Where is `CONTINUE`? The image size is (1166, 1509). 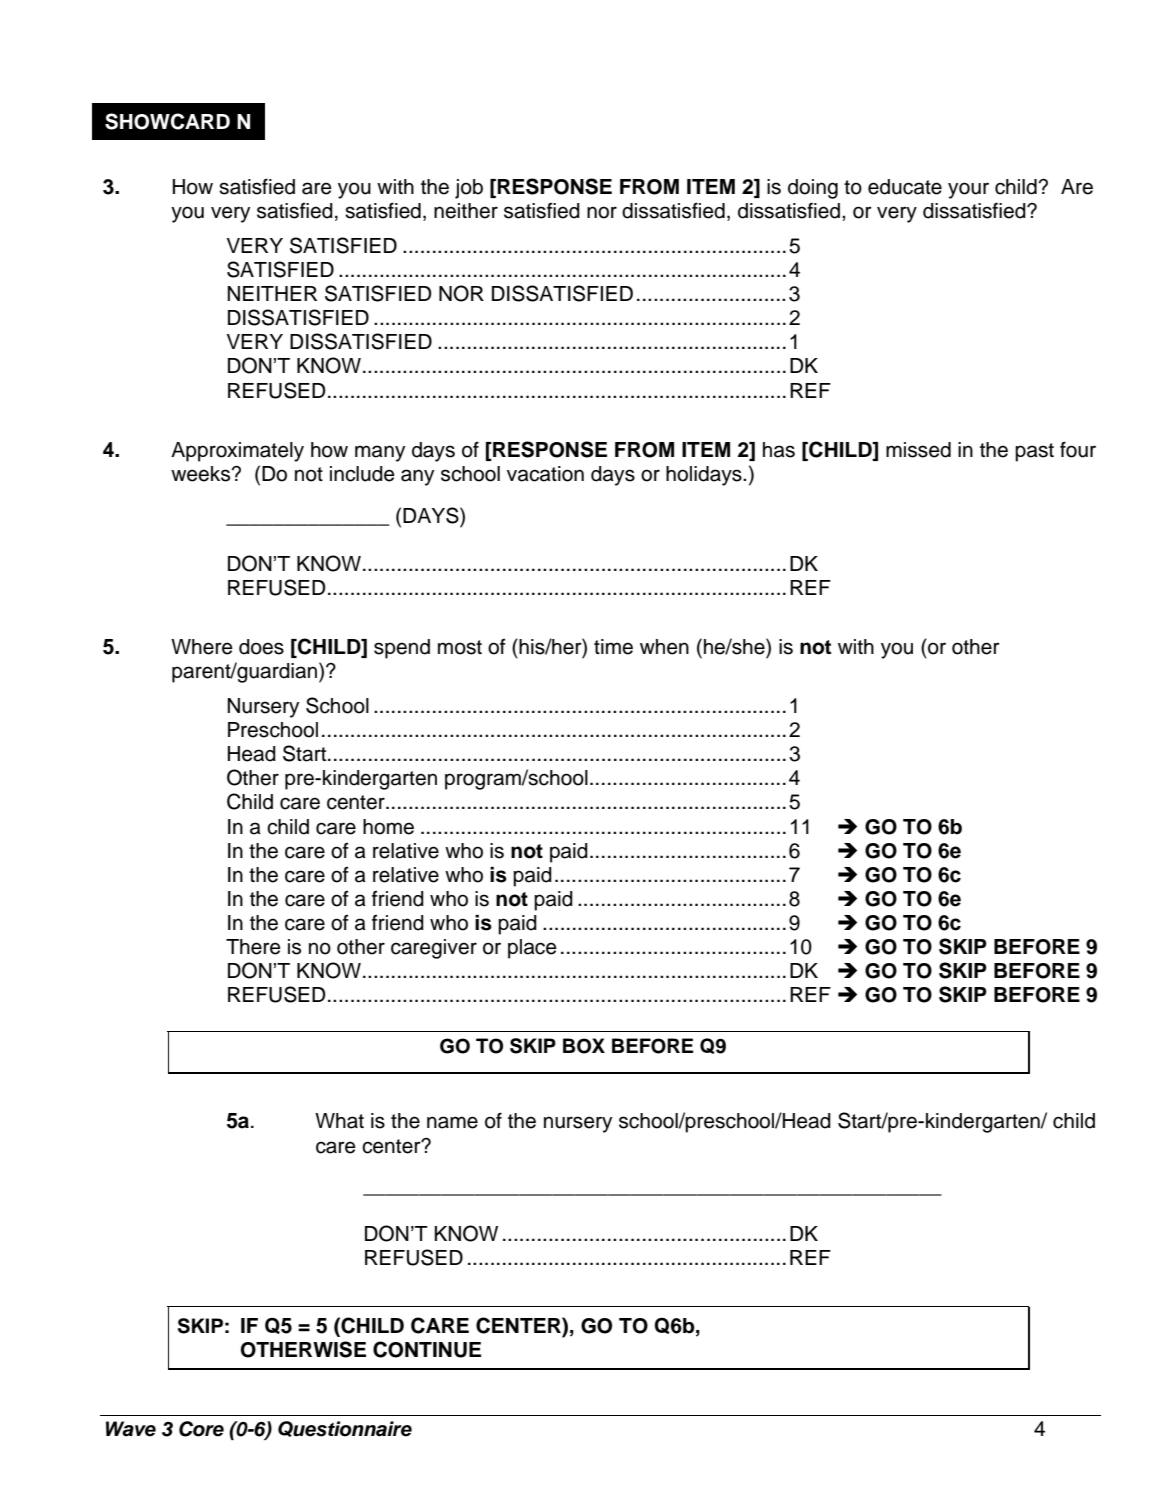
CONTINUE is located at coordinates (427, 1349).
